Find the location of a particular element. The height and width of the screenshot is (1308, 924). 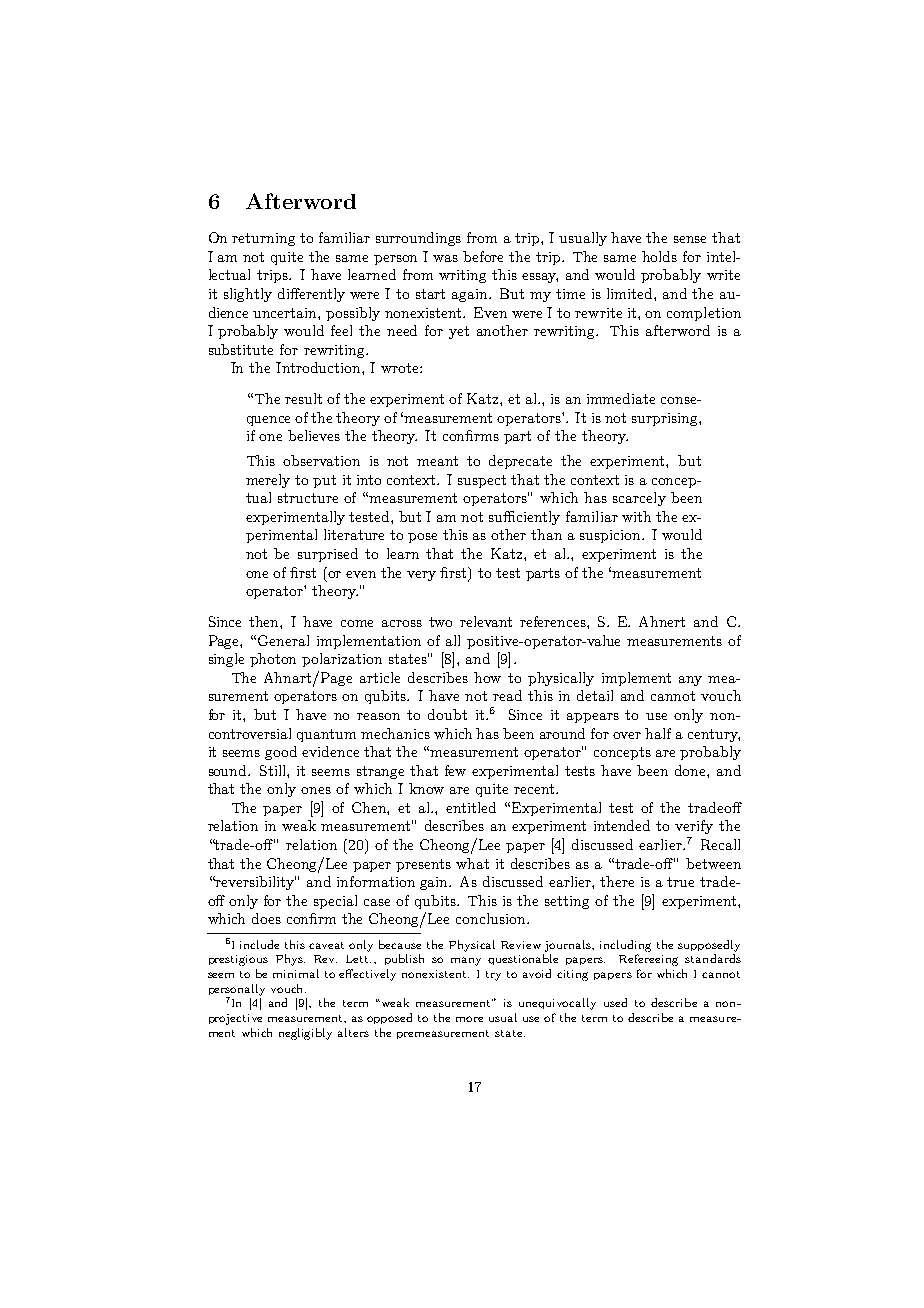

used is located at coordinates (615, 1002).
